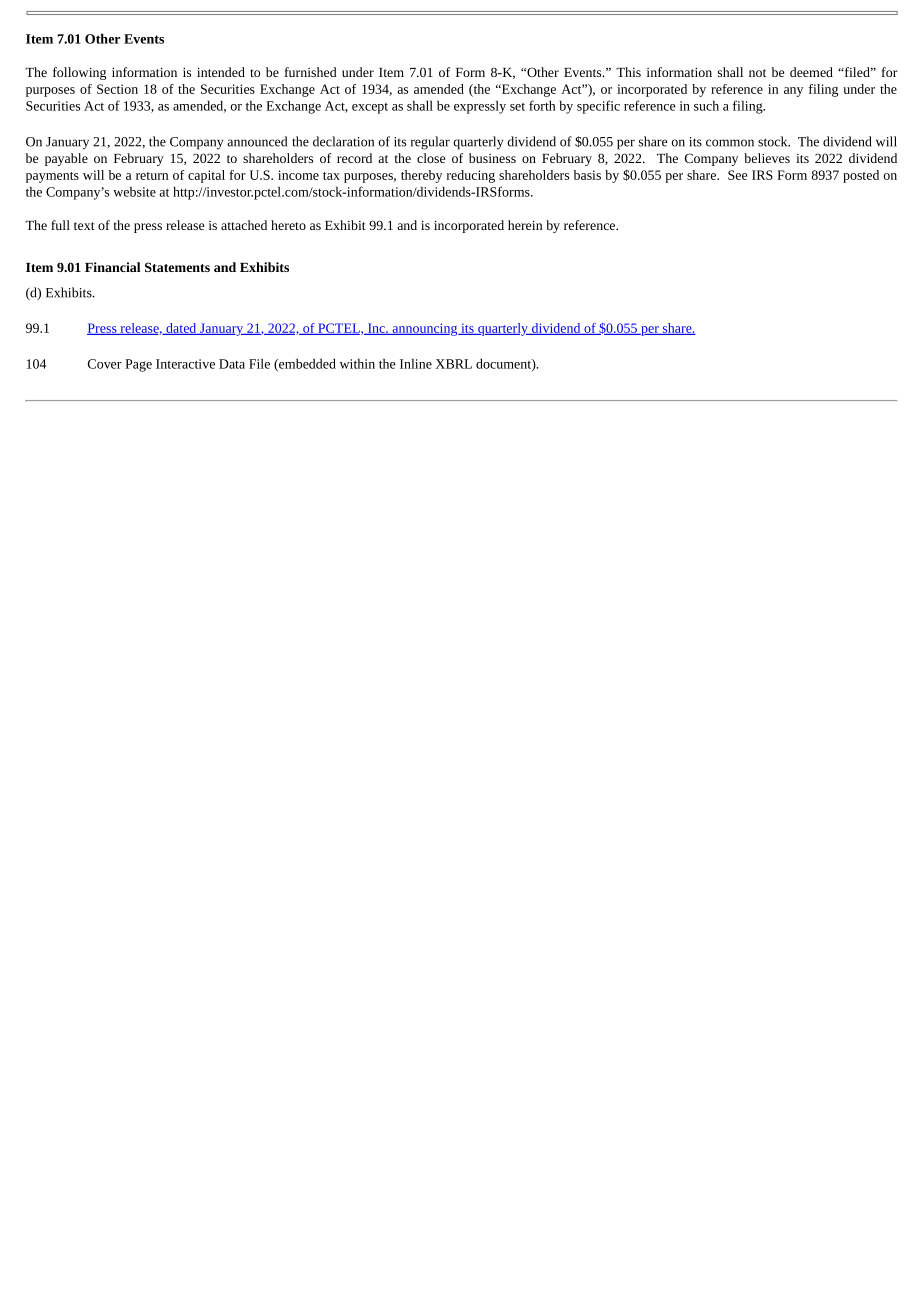 This screenshot has height=1308, width=924. Describe the element at coordinates (737, 175) in the screenshot. I see `See` at that location.
